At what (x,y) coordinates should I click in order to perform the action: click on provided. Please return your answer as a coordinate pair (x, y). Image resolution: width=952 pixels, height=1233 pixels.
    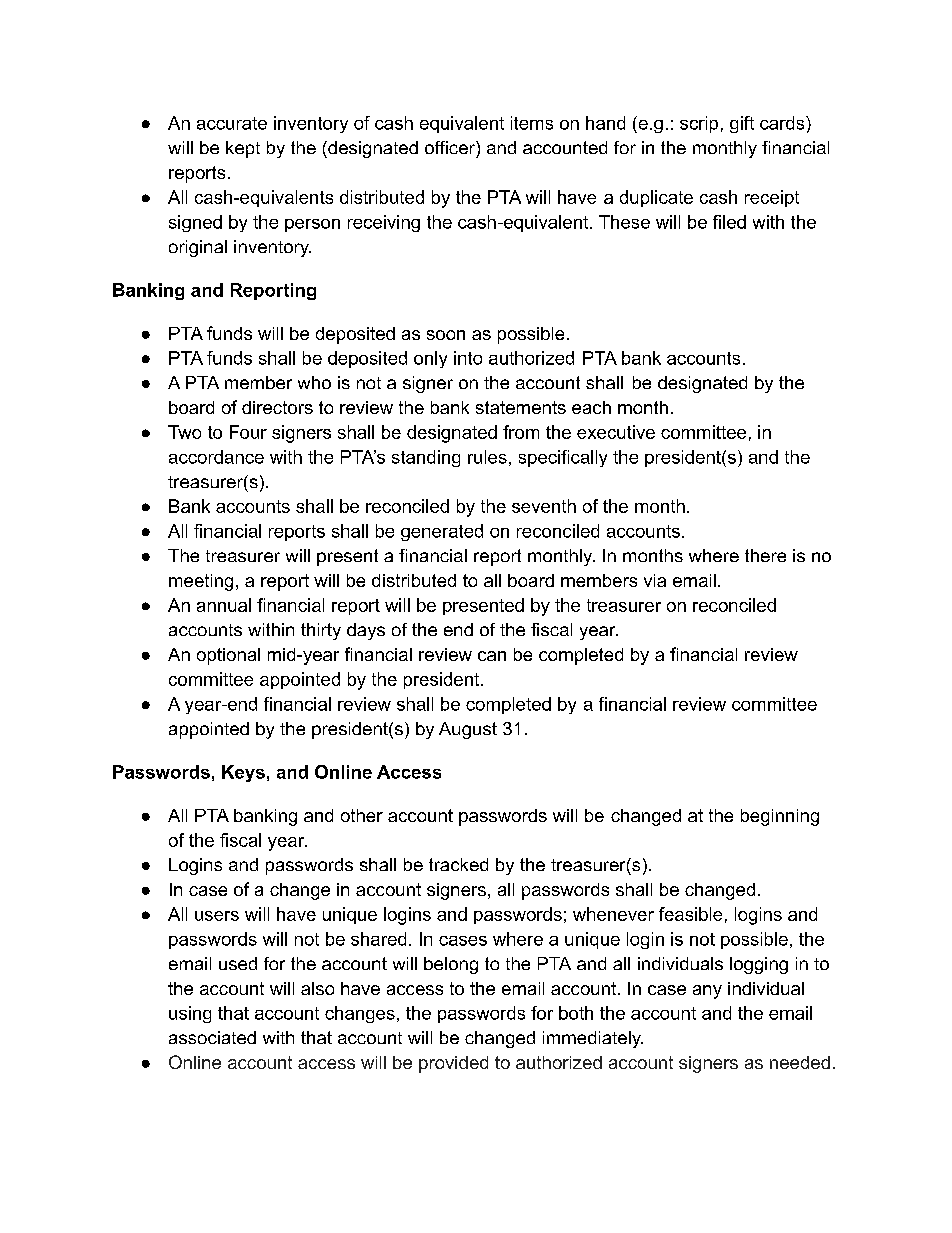
    Looking at the image, I should click on (453, 1064).
